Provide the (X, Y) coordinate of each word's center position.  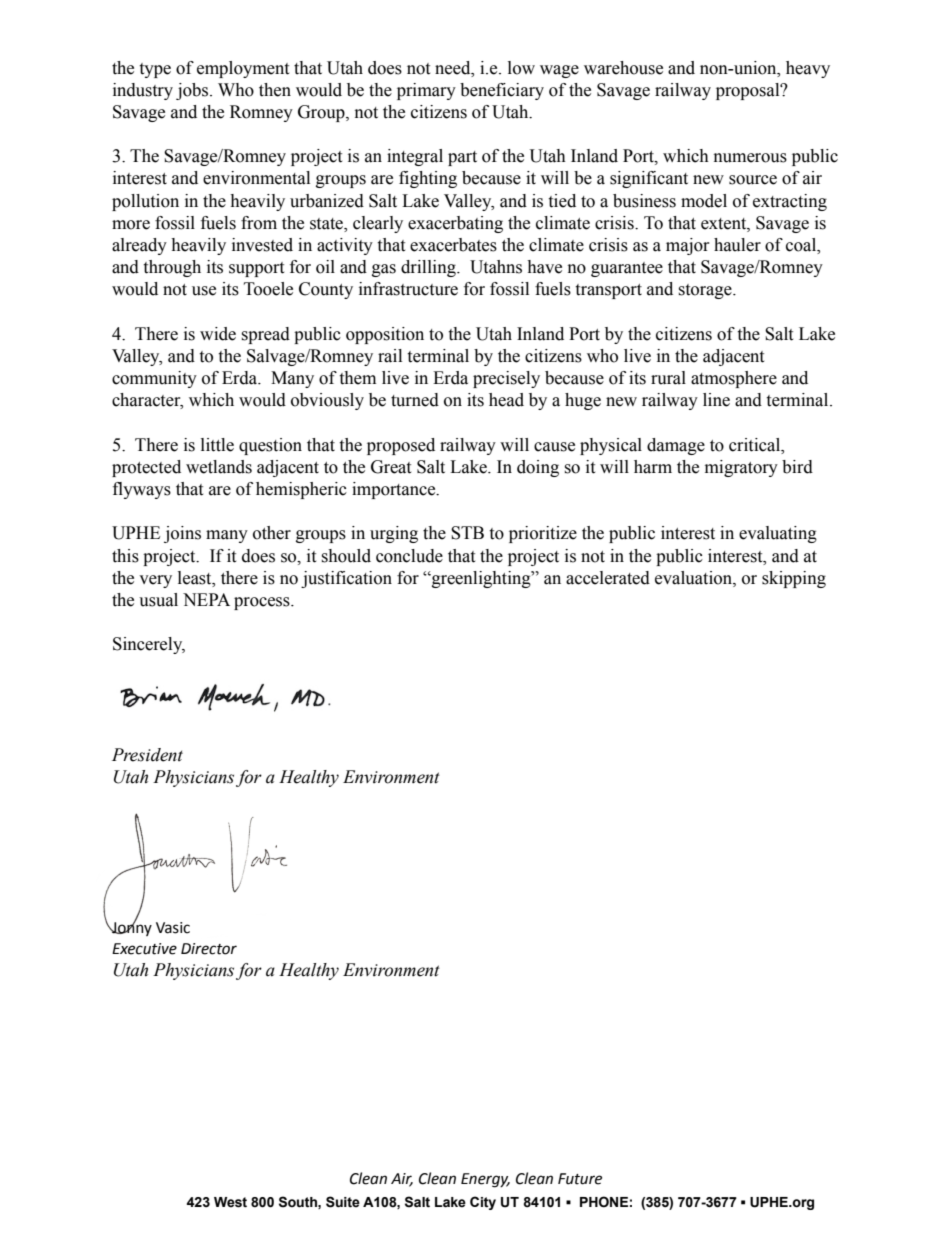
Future (580, 1179)
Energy (485, 1180)
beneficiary (502, 91)
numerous (750, 158)
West (230, 1202)
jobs (193, 91)
